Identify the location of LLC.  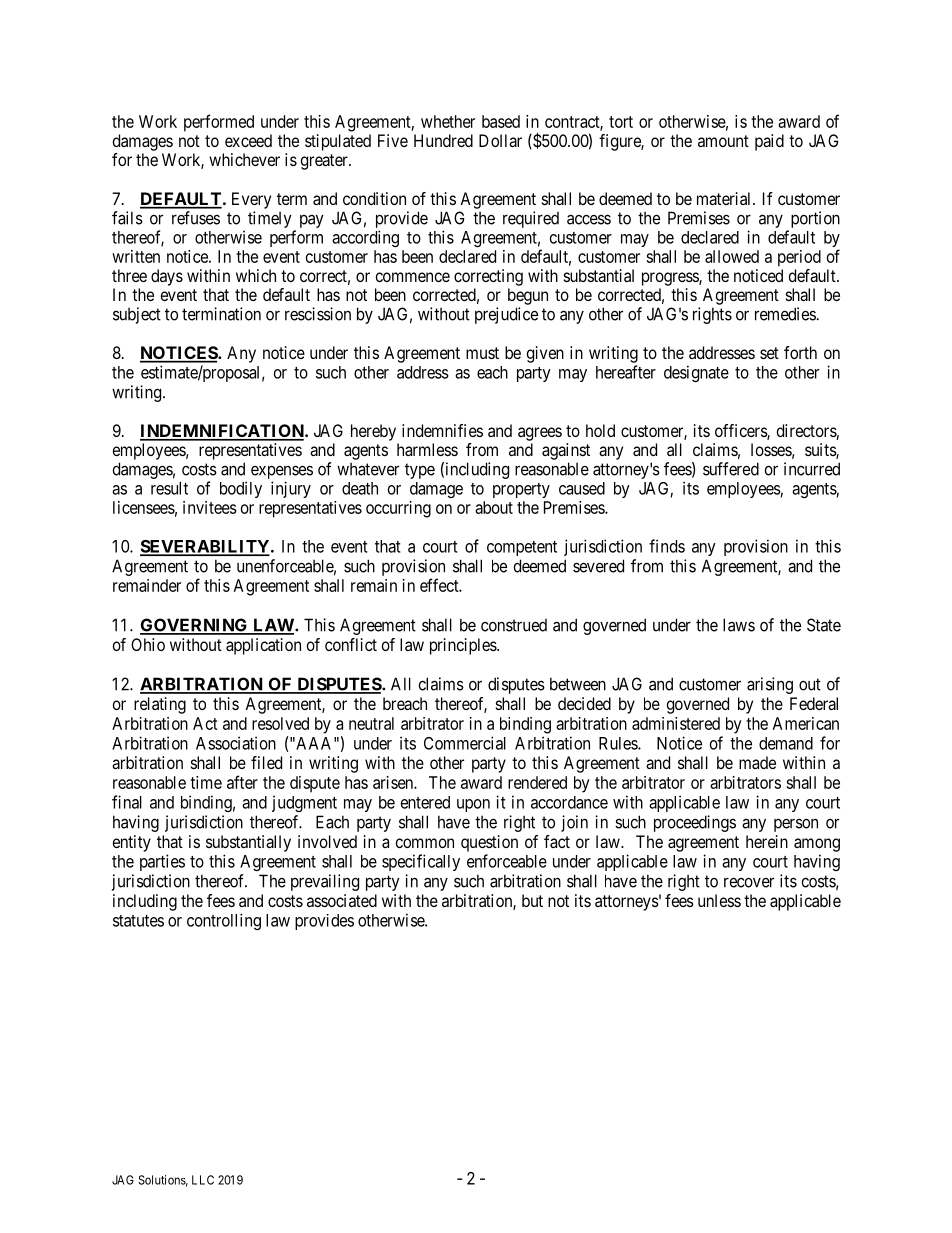
(203, 1180).
